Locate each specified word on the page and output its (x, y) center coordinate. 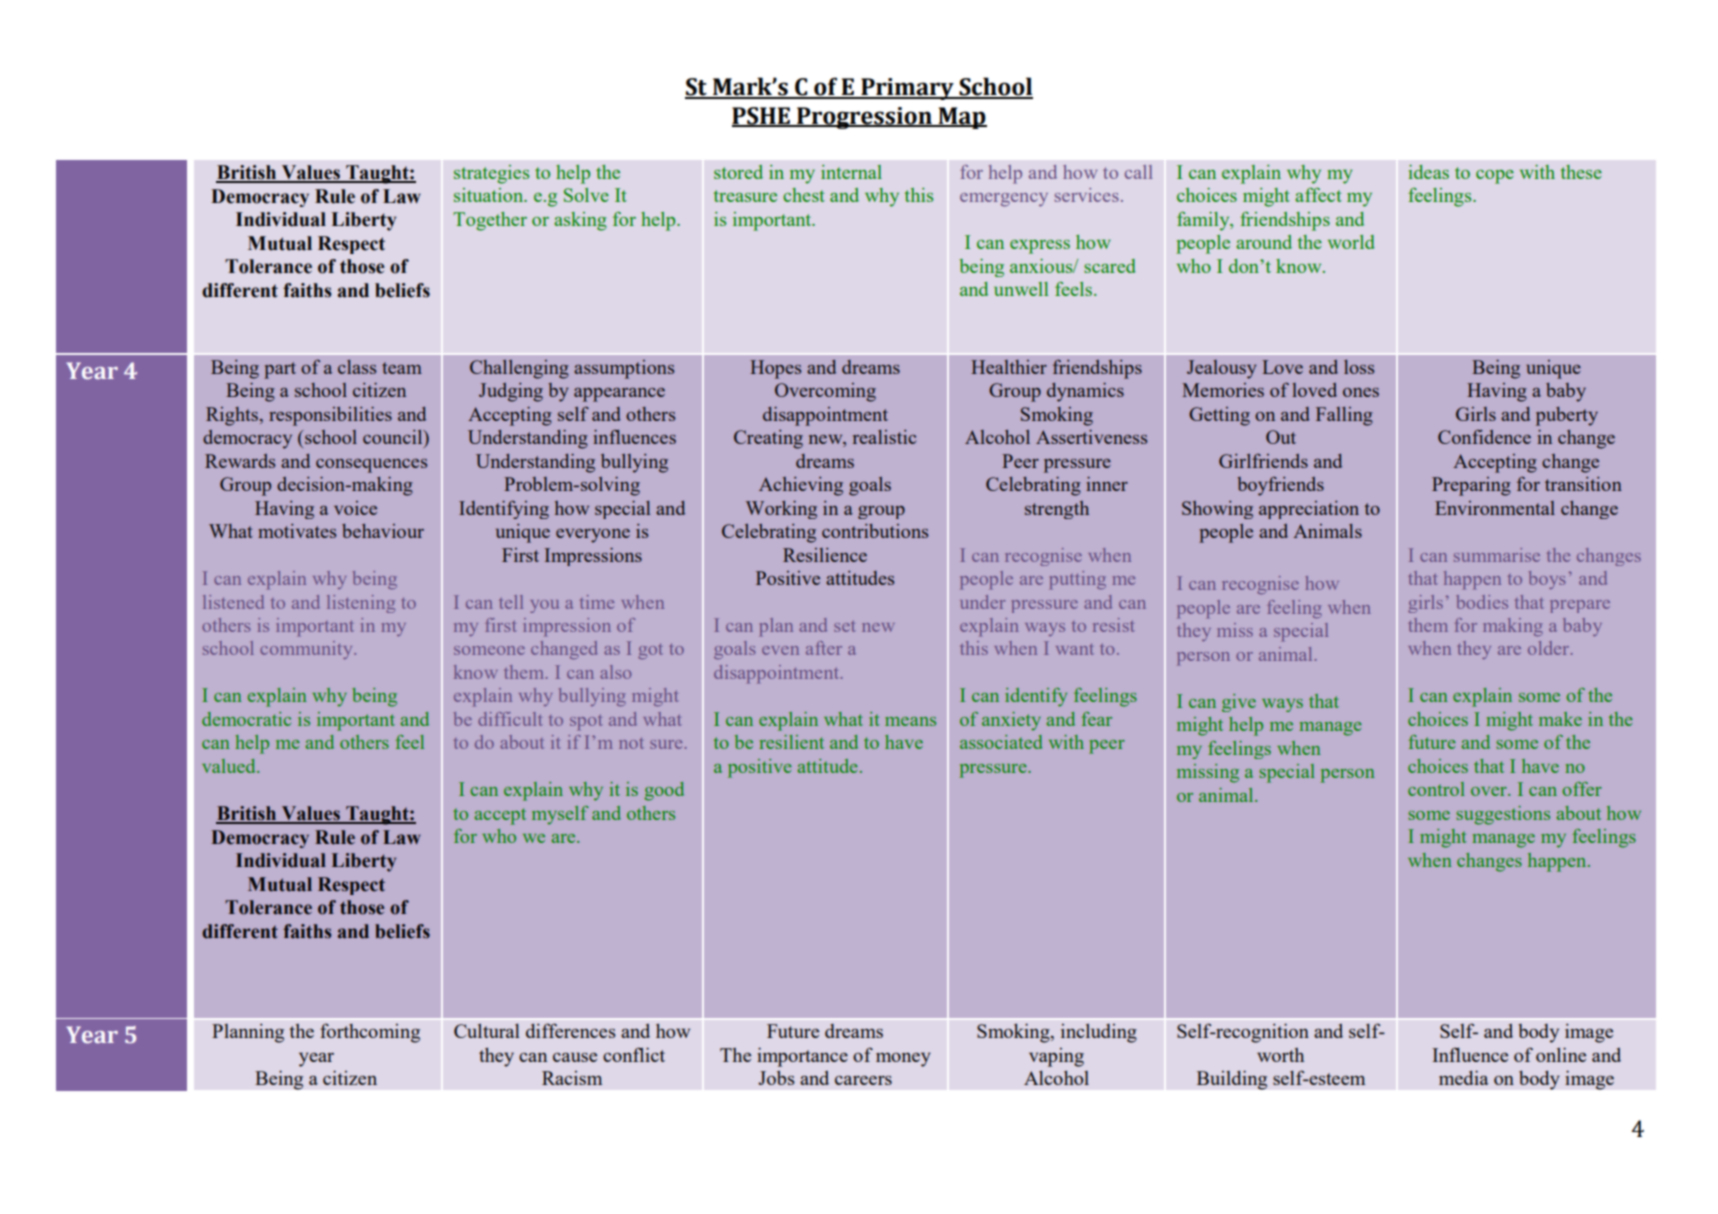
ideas (1428, 172)
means (910, 721)
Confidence (1484, 437)
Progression (864, 118)
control (1436, 789)
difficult (510, 719)
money (903, 1059)
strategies (491, 174)
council (394, 437)
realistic (884, 437)
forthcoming (370, 1033)
